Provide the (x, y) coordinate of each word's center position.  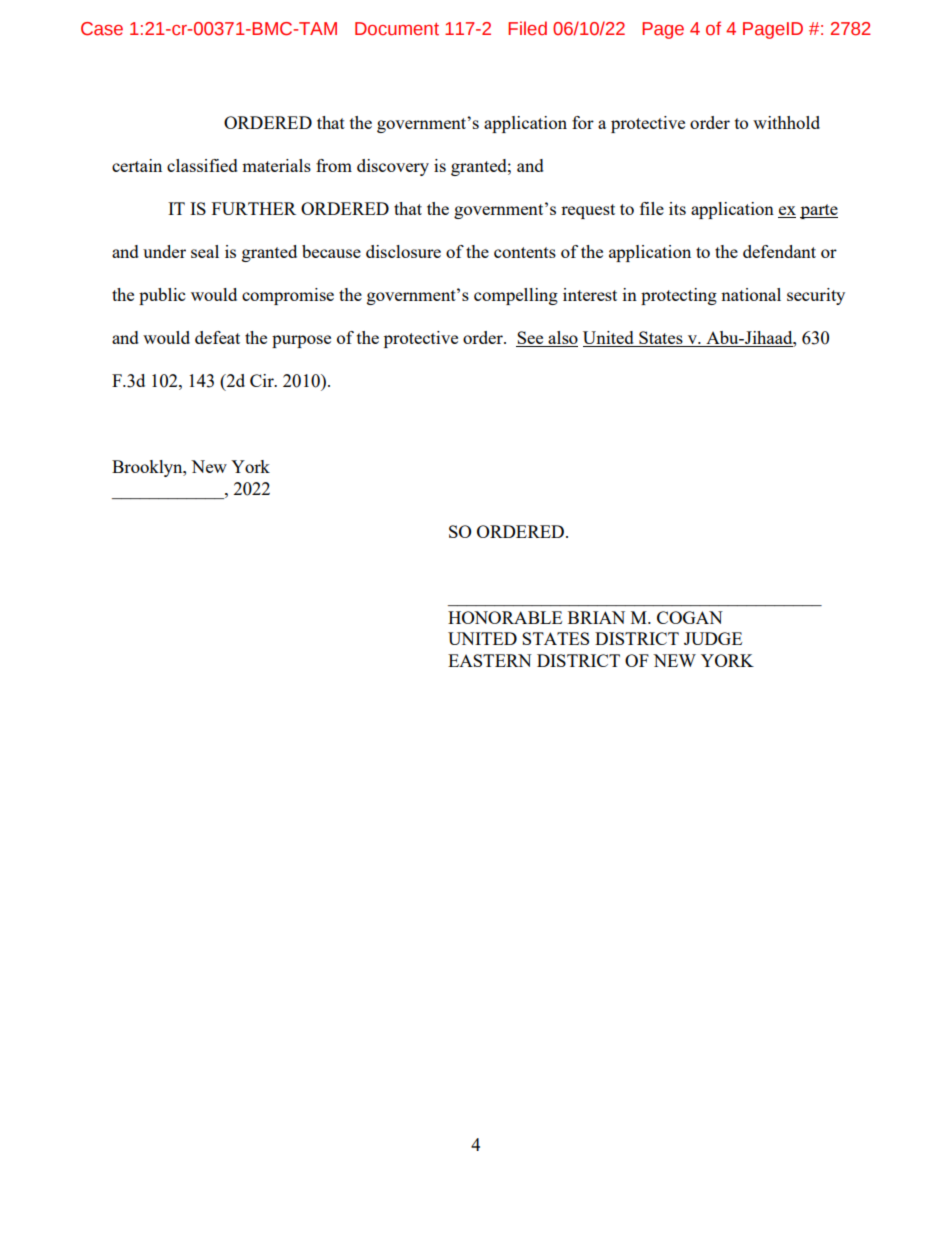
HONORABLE (505, 617)
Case (102, 29)
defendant (779, 251)
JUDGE (713, 638)
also (562, 339)
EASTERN (490, 660)
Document (397, 29)
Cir (263, 380)
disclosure (403, 251)
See (531, 339)
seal (205, 251)
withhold (786, 122)
